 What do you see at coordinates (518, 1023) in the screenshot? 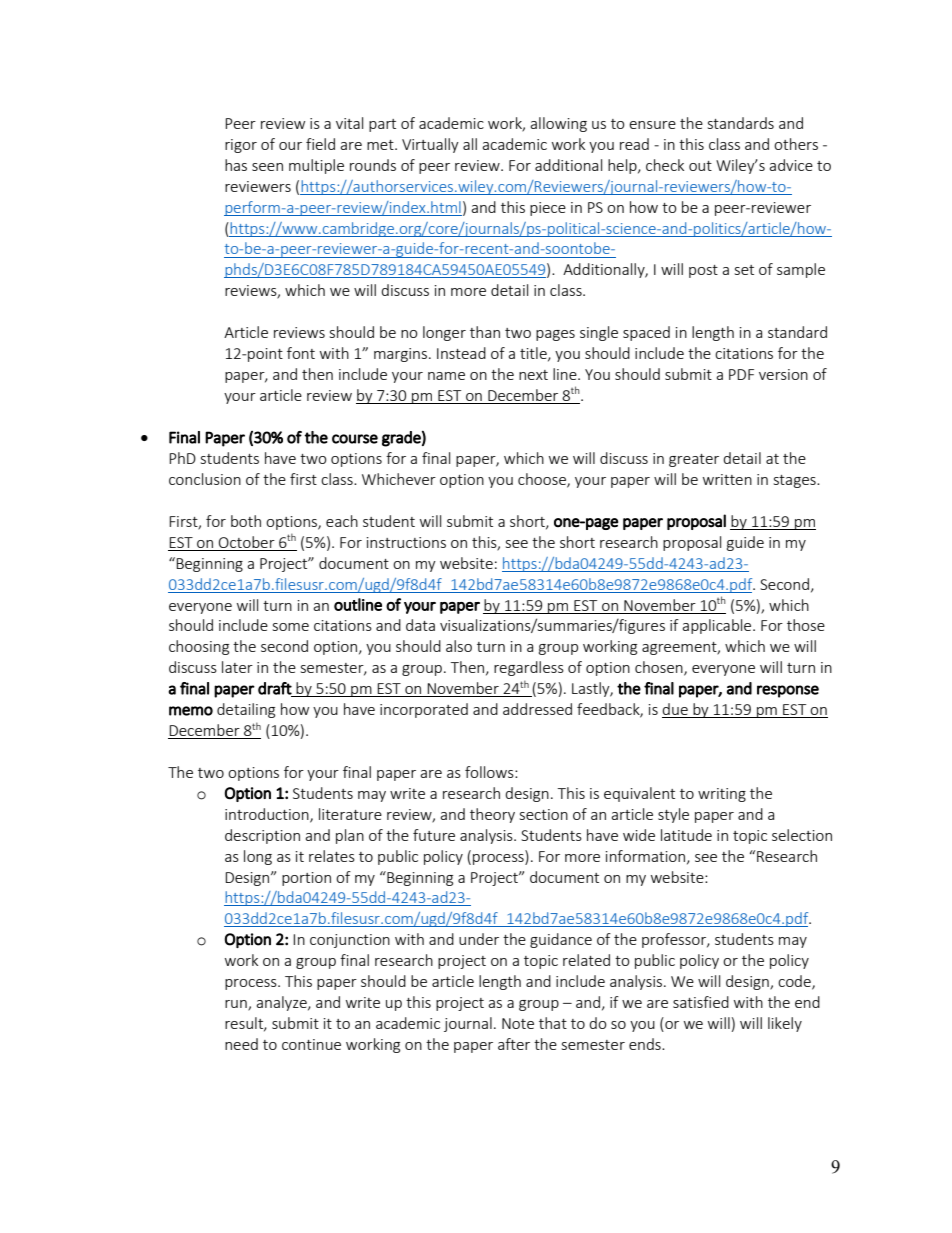
I see `Note` at bounding box center [518, 1023].
